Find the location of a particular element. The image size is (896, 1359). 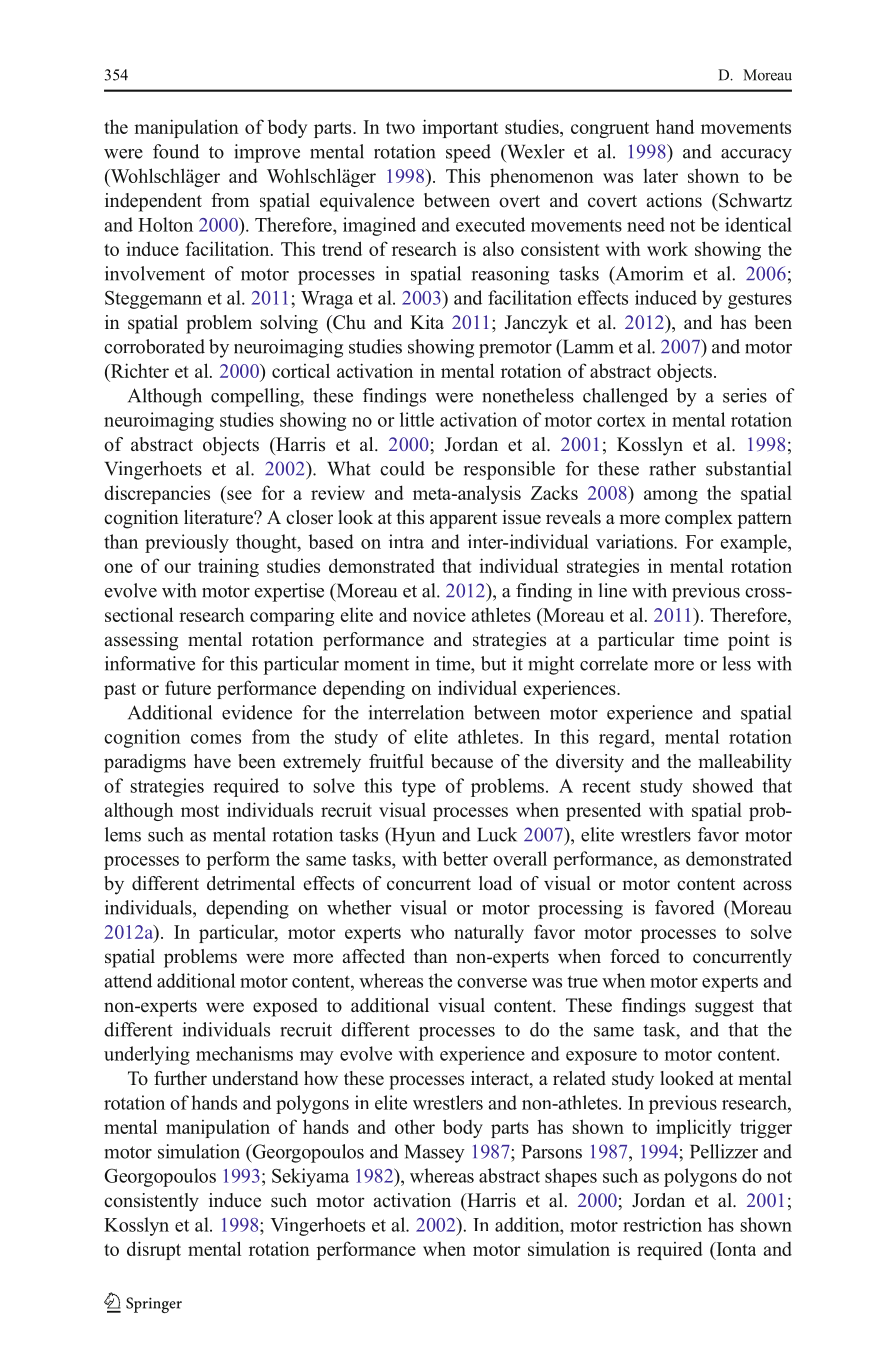

found is located at coordinates (176, 151).
